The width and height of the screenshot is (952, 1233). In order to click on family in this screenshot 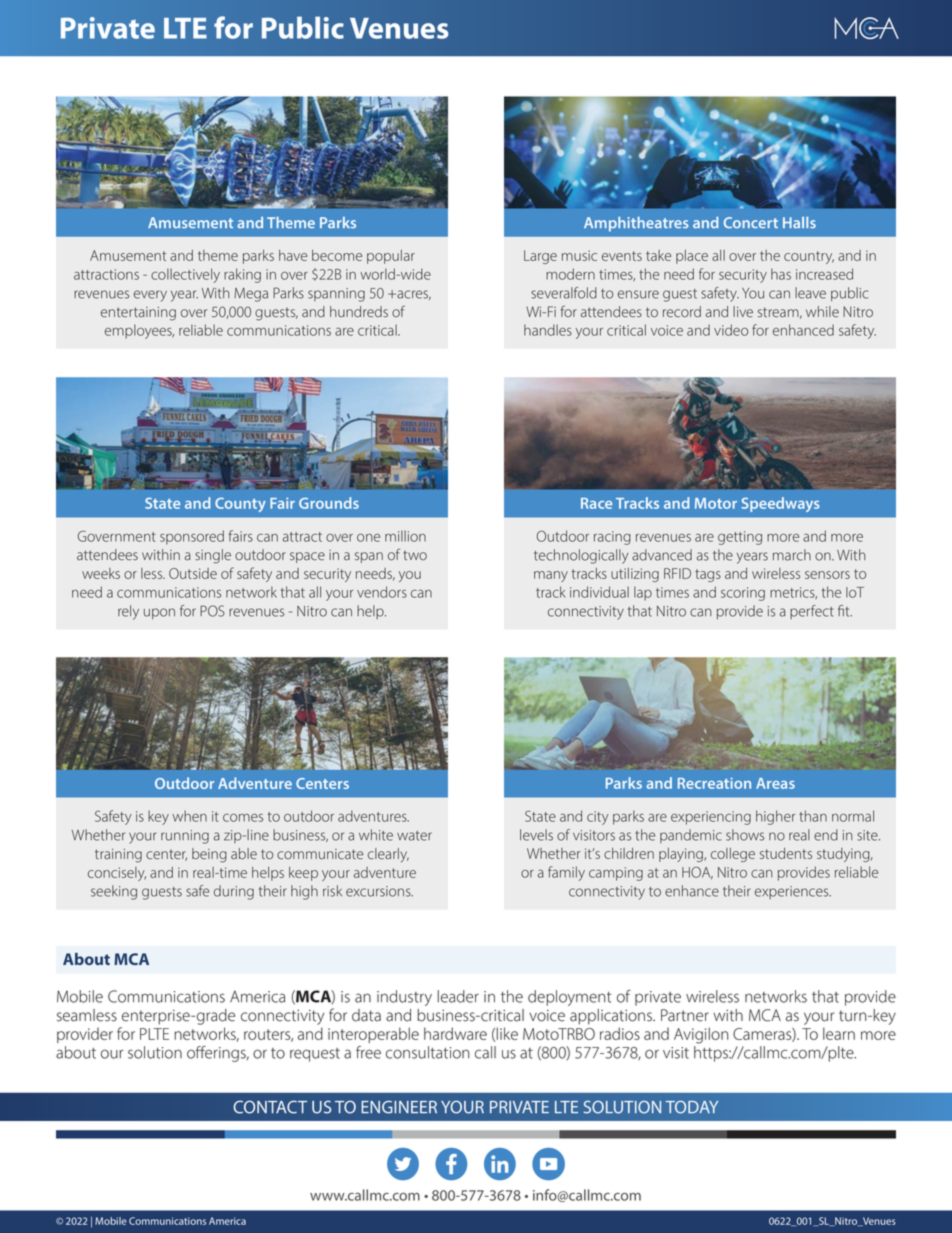, I will do `click(566, 873)`.
